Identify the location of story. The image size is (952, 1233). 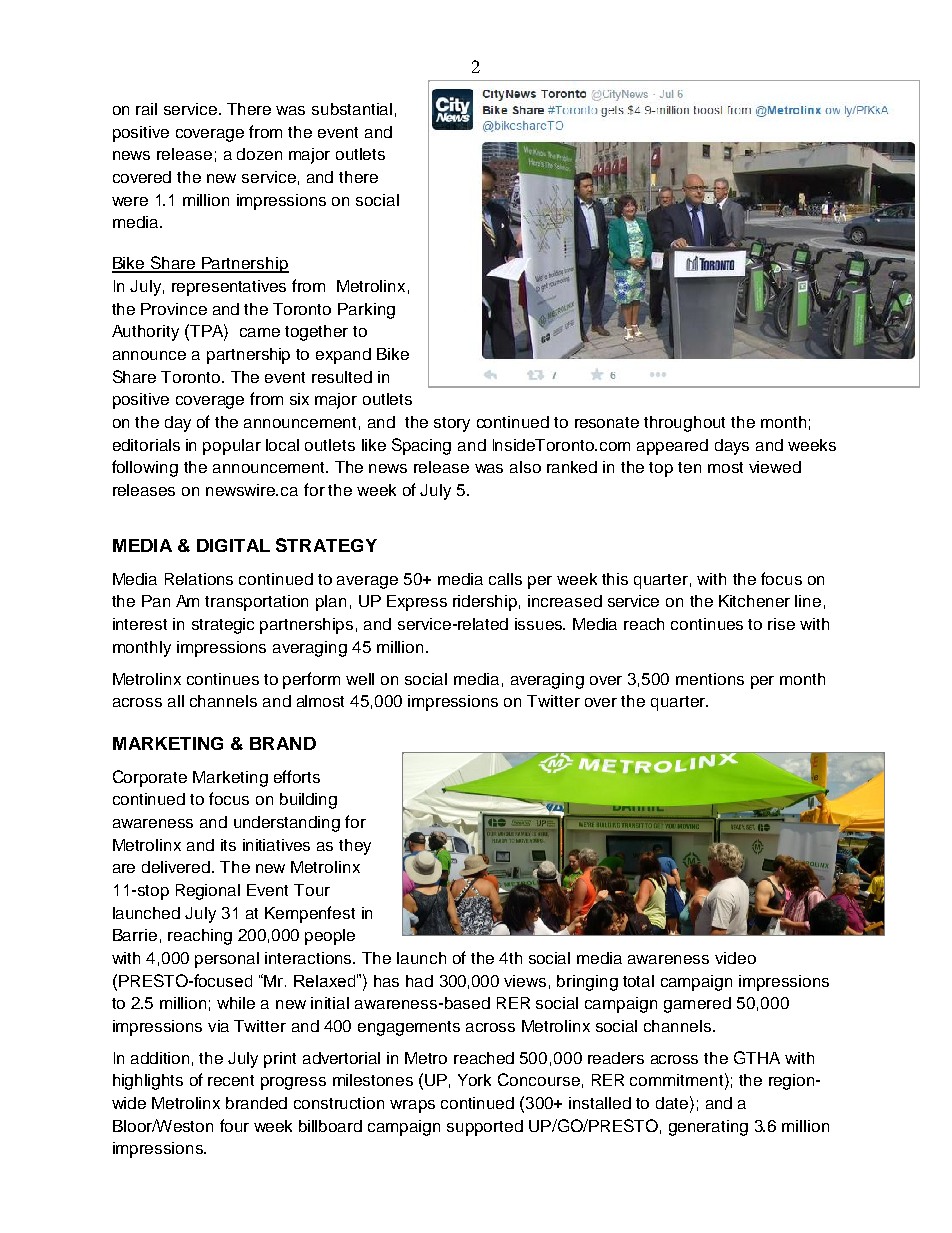
(452, 424).
